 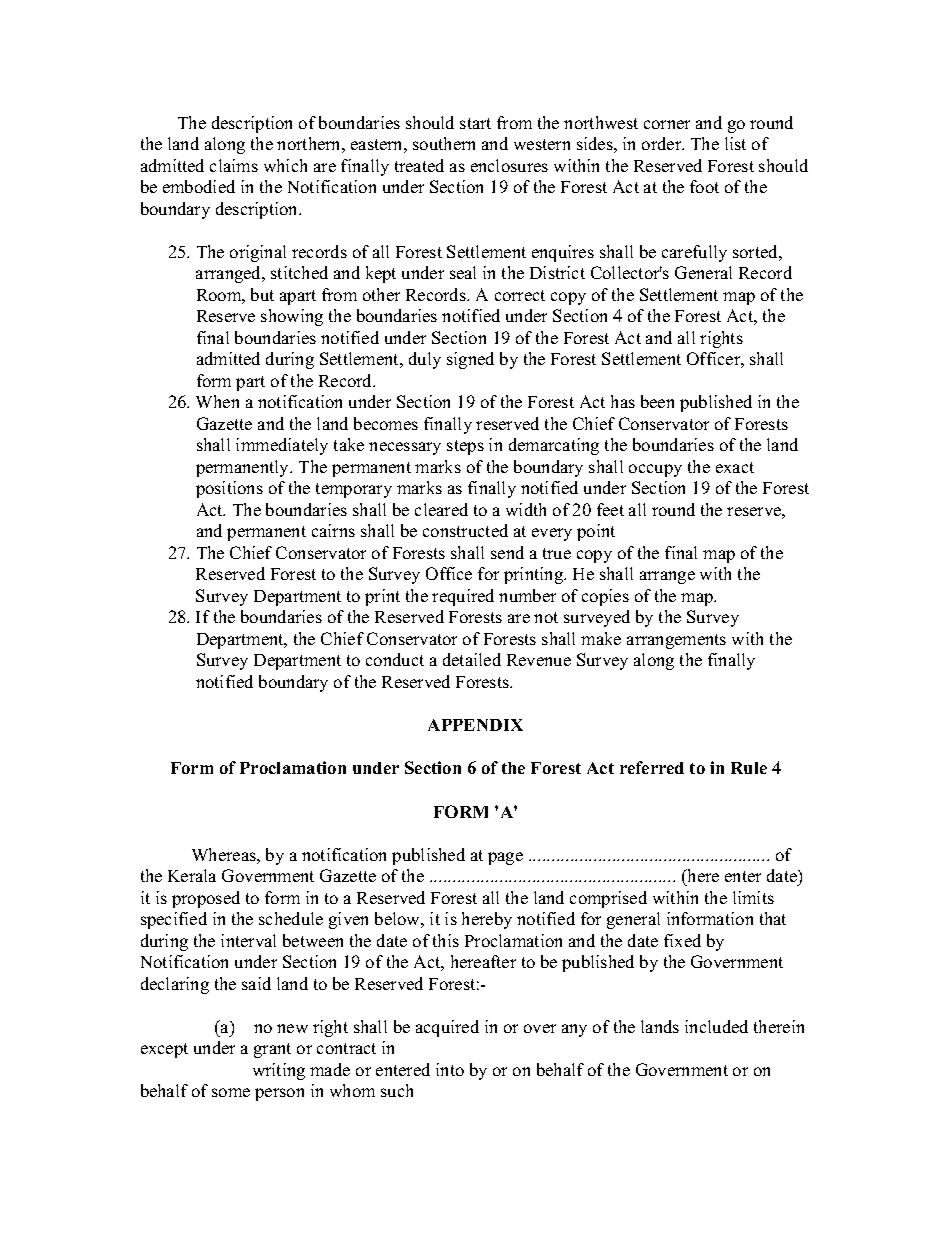 I want to click on into, so click(x=450, y=1069).
